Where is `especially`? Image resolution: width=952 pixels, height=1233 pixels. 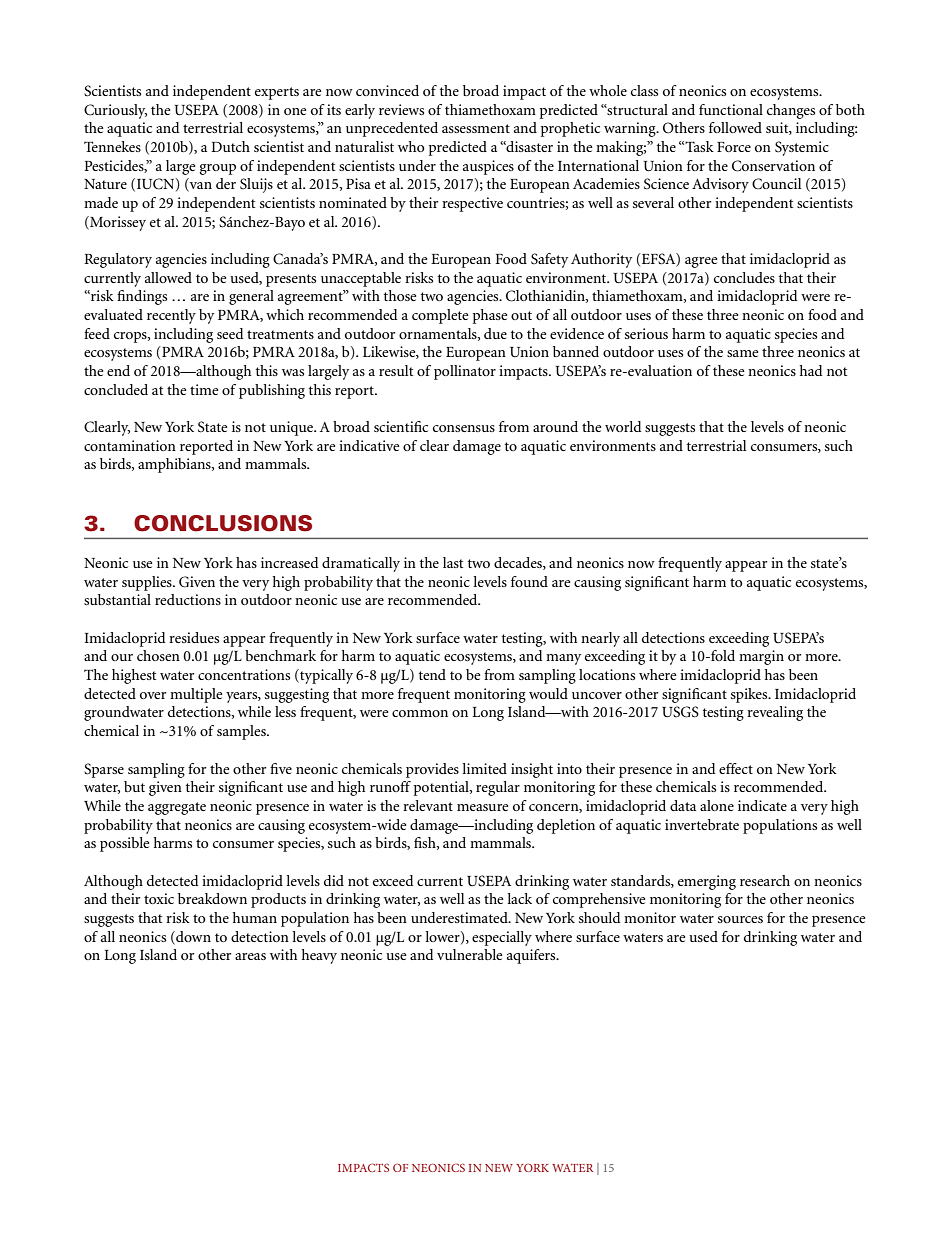
especially is located at coordinates (502, 938).
